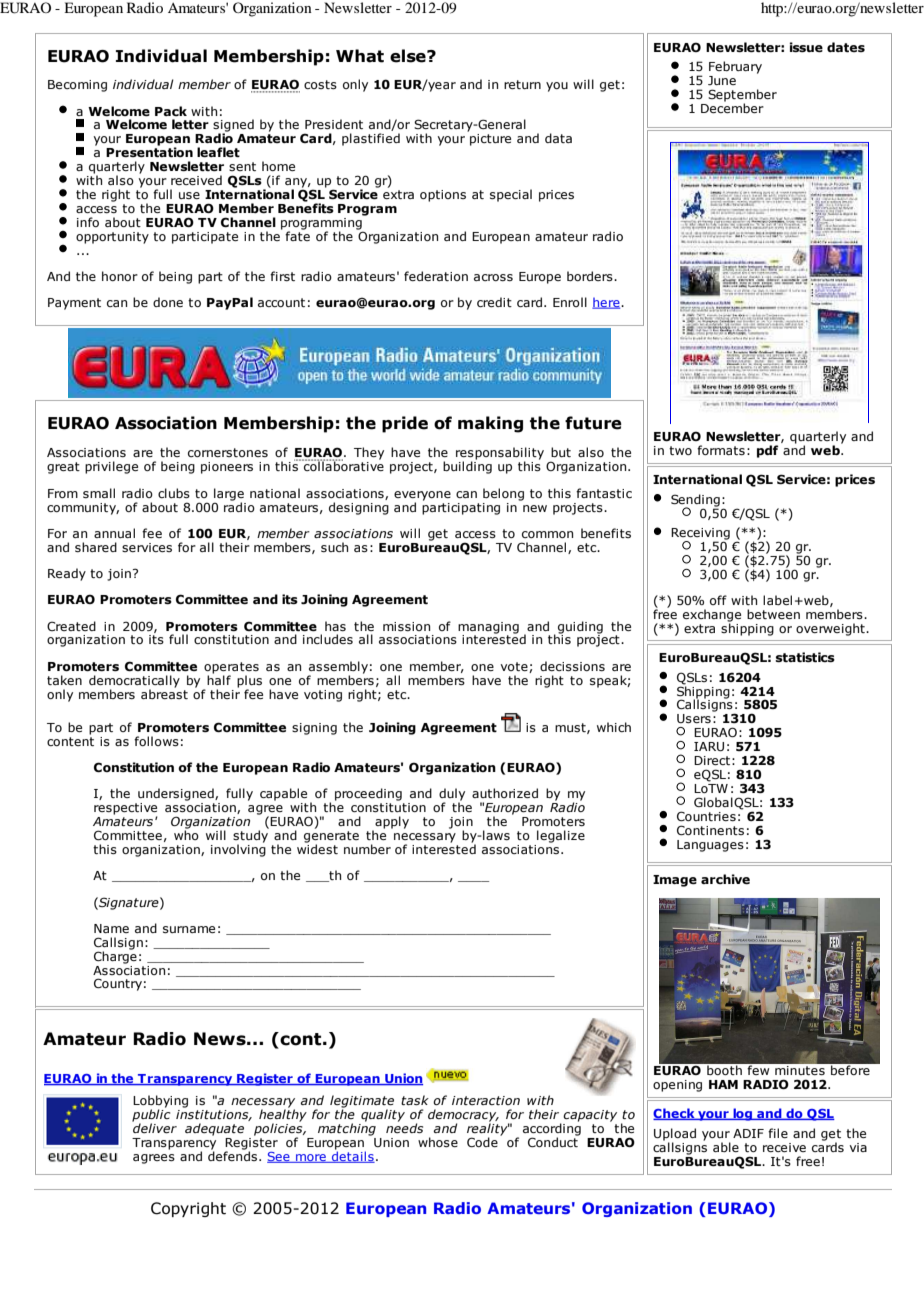 This image has height=1308, width=924. What do you see at coordinates (522, 84) in the image?
I see `return` at bounding box center [522, 84].
